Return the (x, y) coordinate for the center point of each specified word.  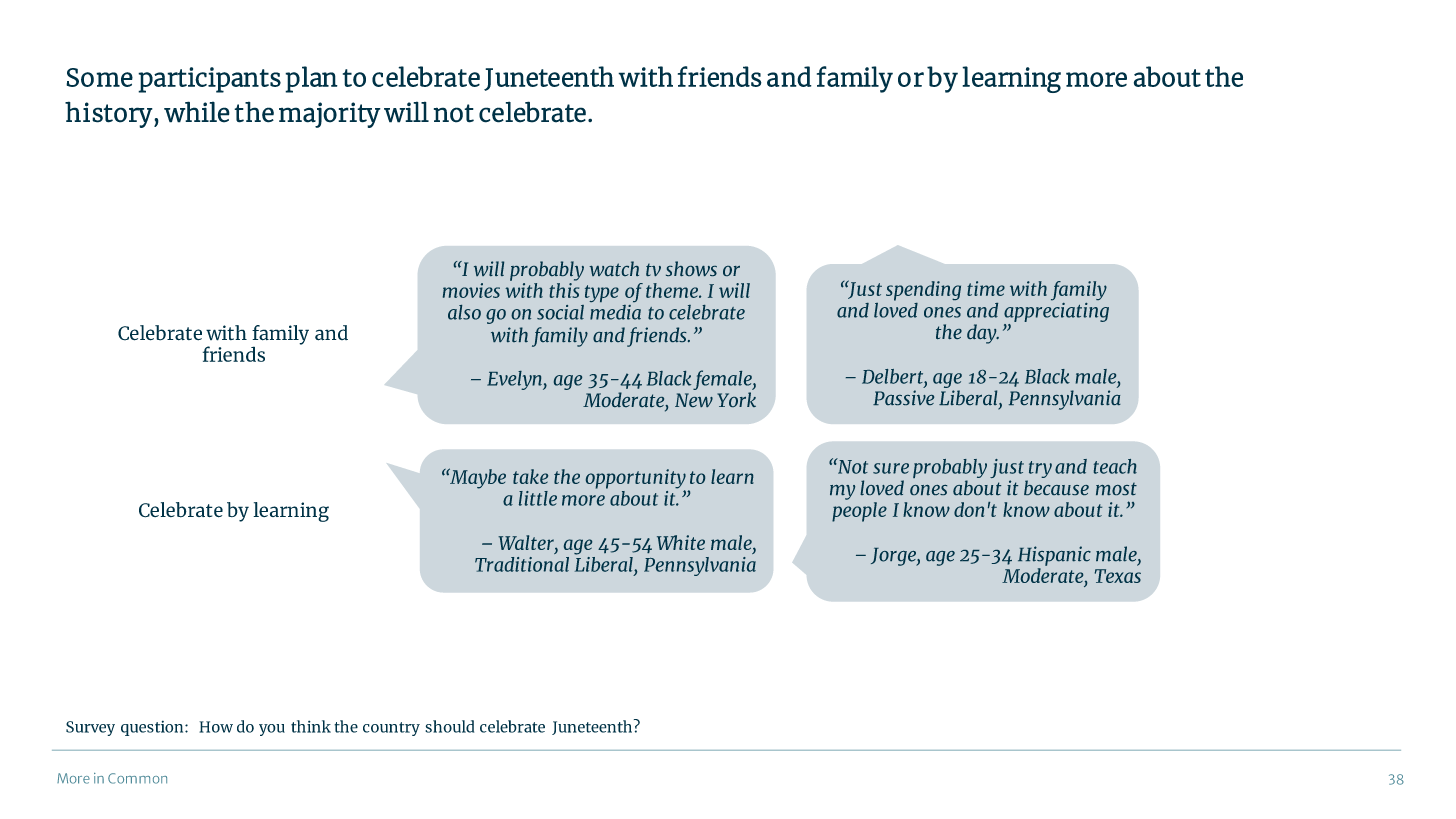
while (197, 112)
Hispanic (1054, 556)
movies (471, 290)
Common (137, 778)
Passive (903, 397)
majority (330, 115)
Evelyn (515, 380)
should (449, 726)
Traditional (522, 564)
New (694, 400)
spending (923, 291)
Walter (527, 544)
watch (614, 268)
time (986, 288)
